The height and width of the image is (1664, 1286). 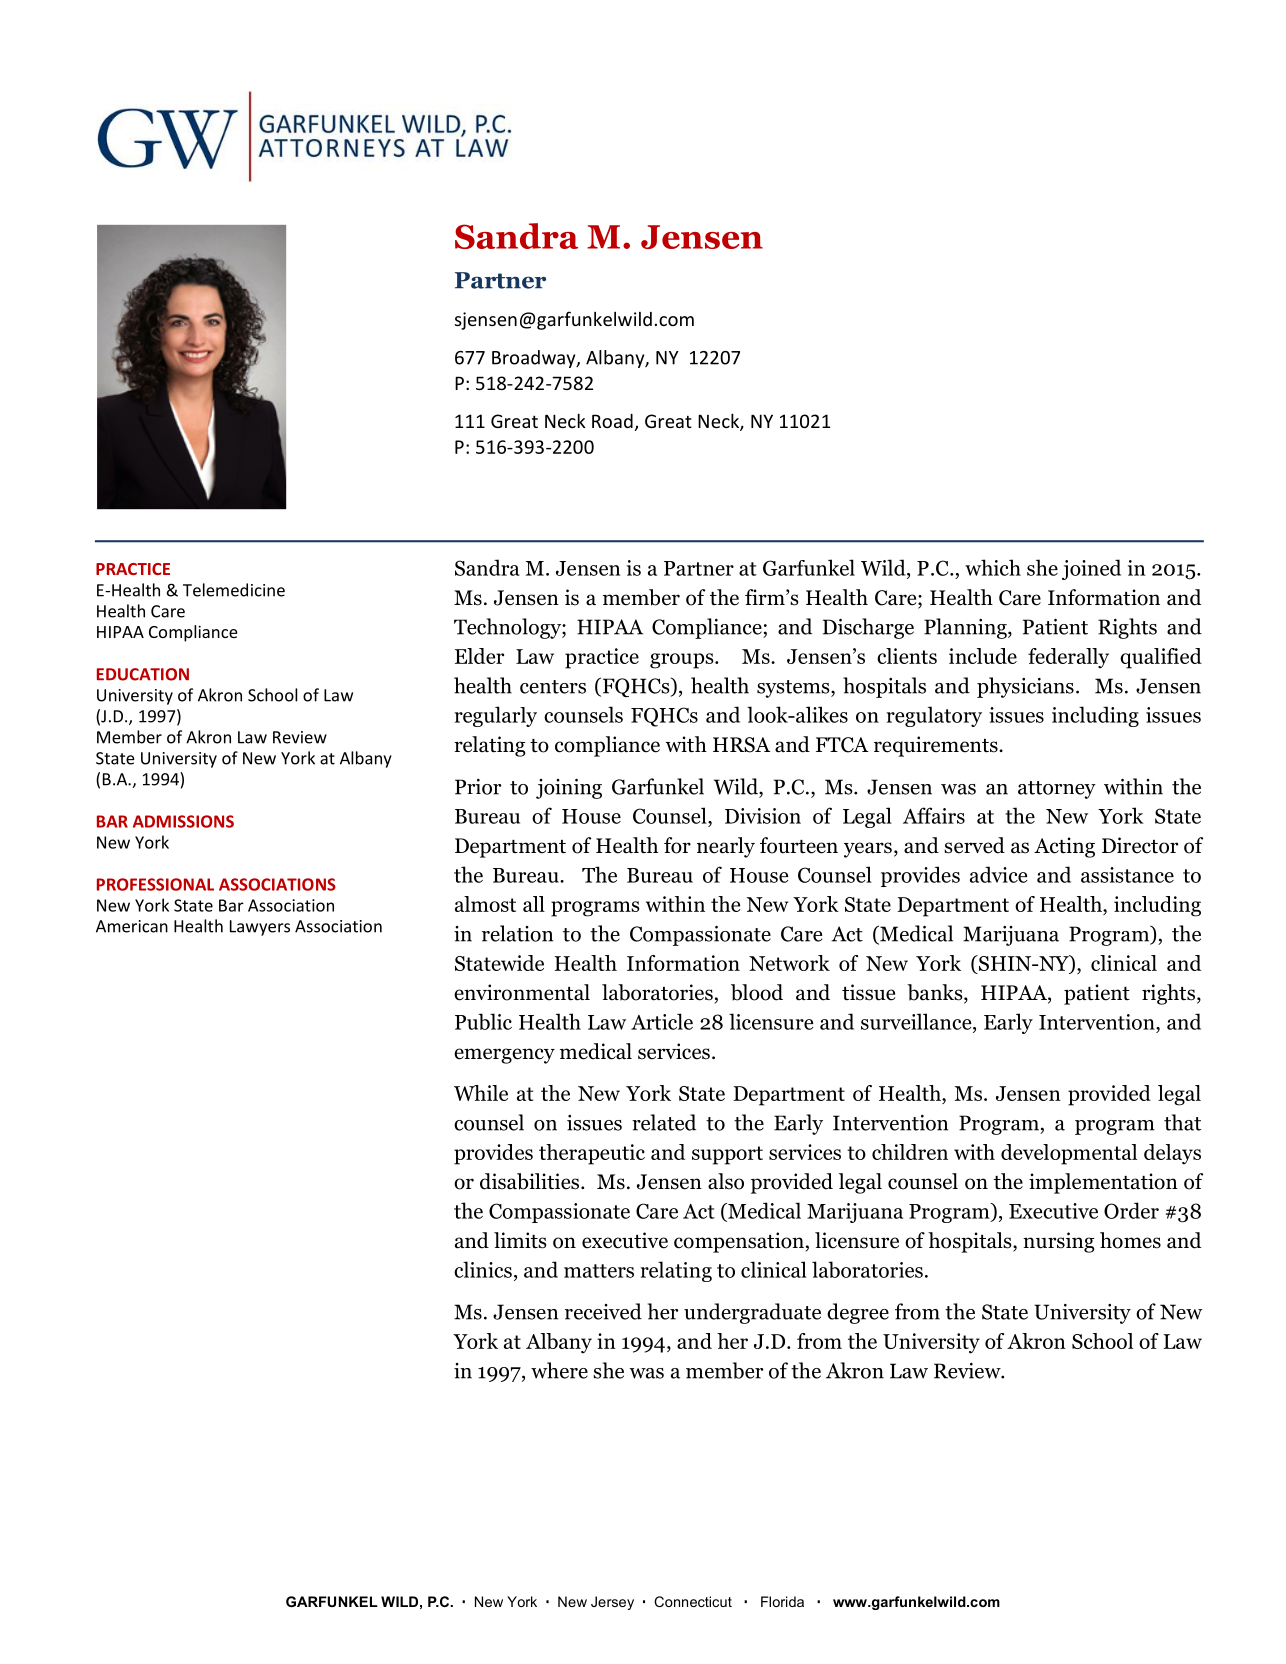 I want to click on developmental, so click(x=1069, y=1154).
